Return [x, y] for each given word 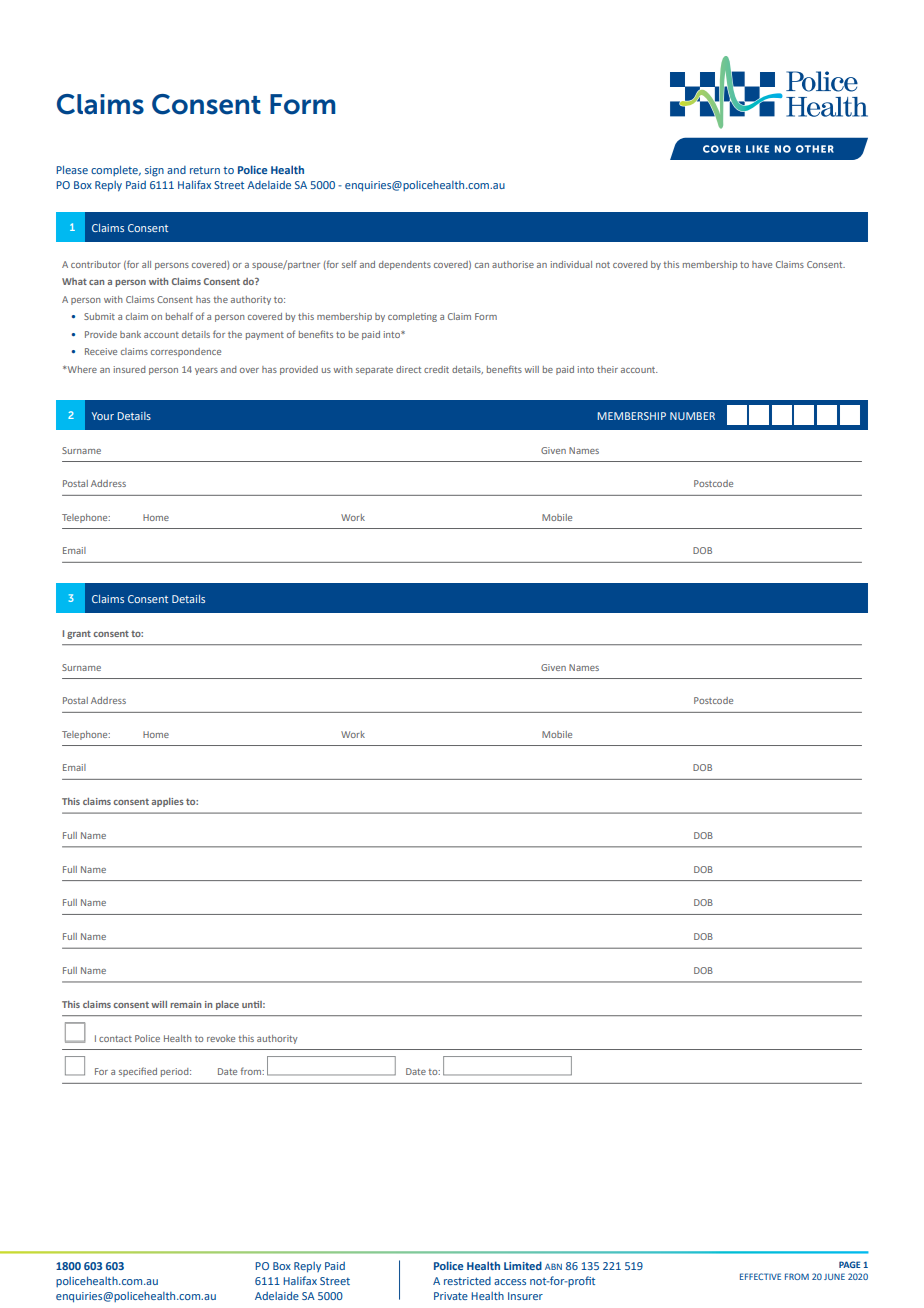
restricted [467, 1281]
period [176, 1072]
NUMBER [692, 416]
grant [79, 634]
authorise [513, 264]
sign [154, 171]
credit [436, 369]
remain [185, 1004]
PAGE [849, 1264]
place [227, 1005]
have [762, 264]
